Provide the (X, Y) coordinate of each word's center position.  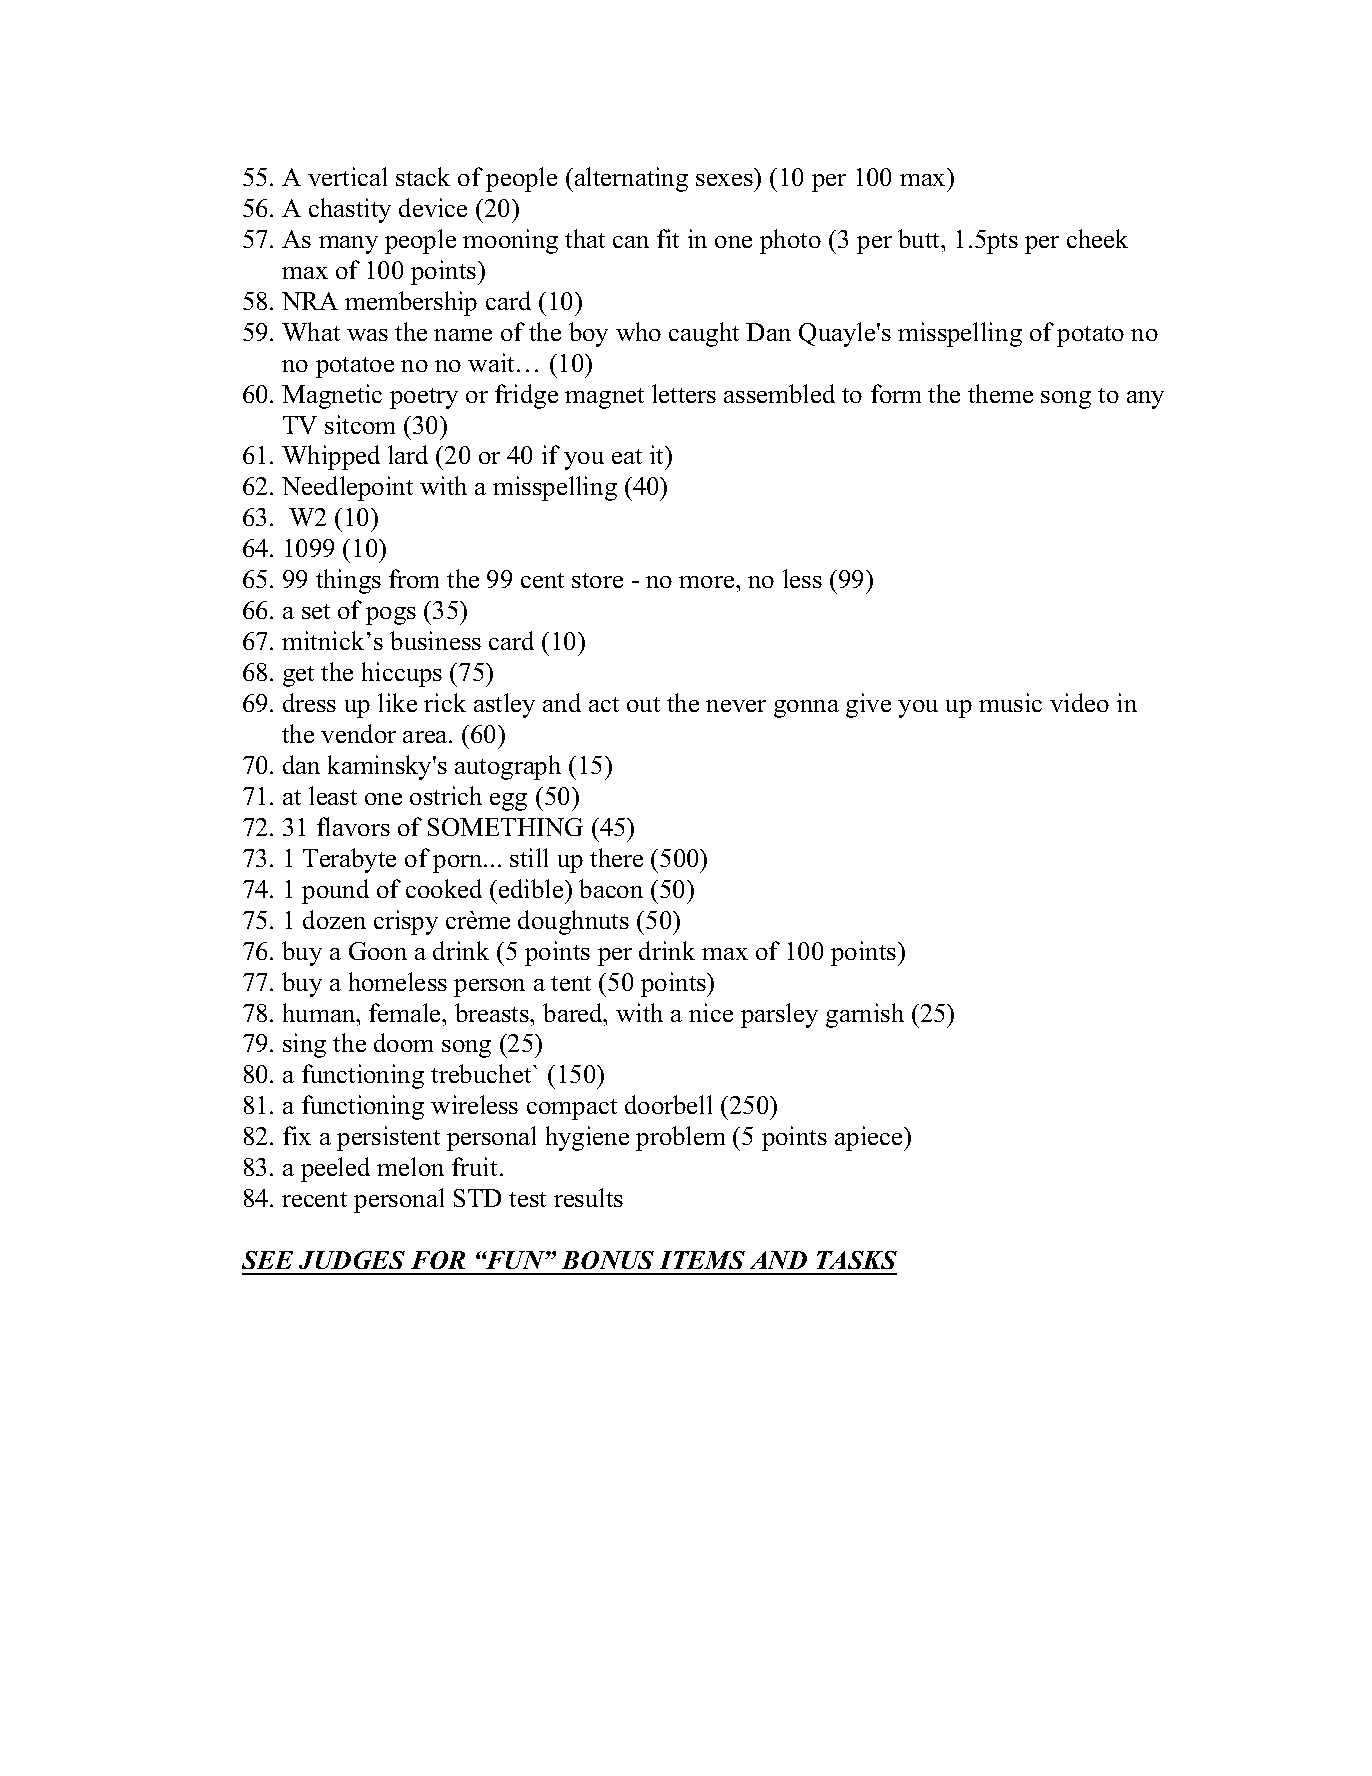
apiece (870, 1138)
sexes (724, 180)
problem (680, 1138)
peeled (335, 1169)
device (433, 207)
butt (920, 238)
